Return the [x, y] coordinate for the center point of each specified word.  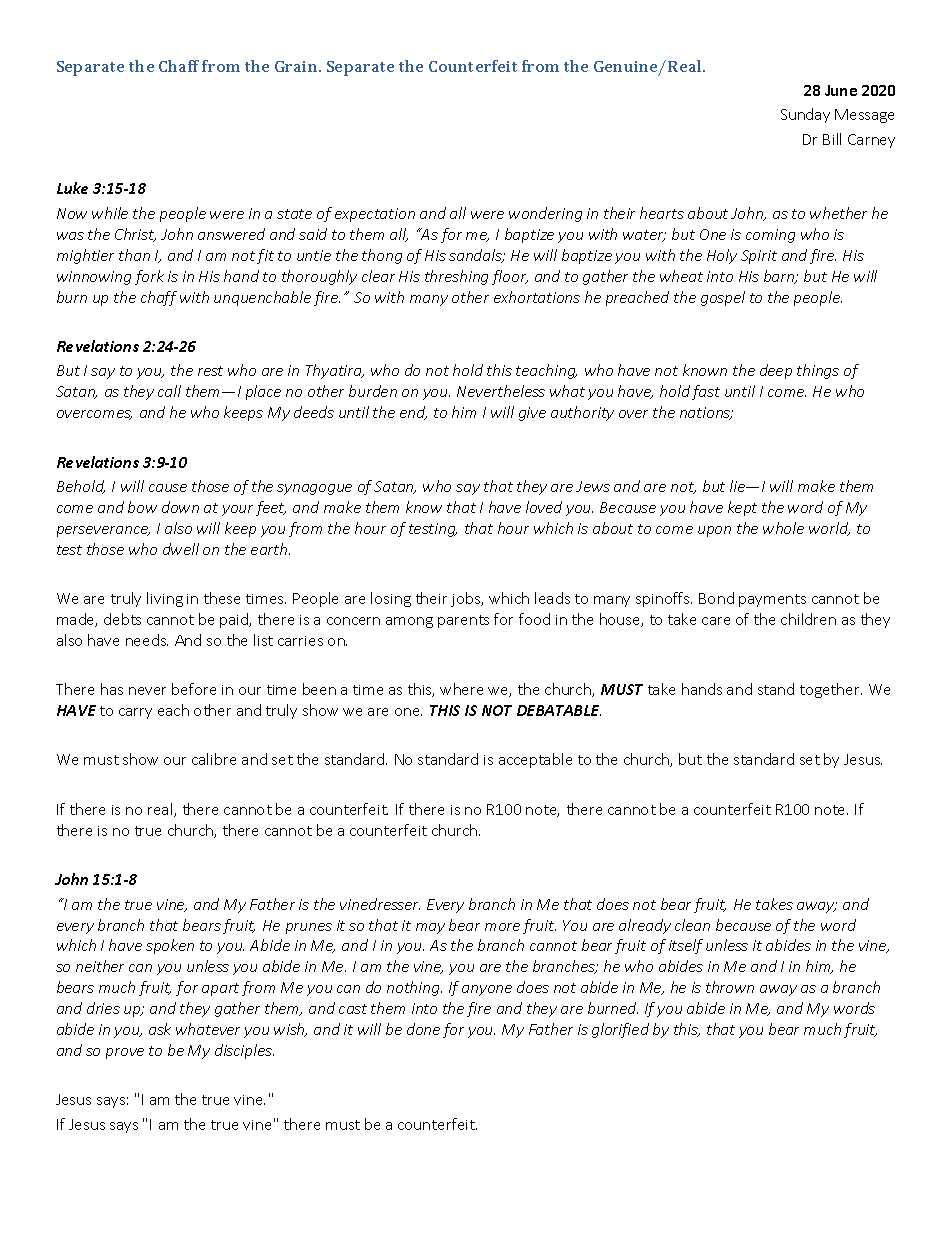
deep [776, 371]
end [413, 413]
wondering [545, 214]
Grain [297, 66]
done [423, 1029]
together [831, 690]
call [169, 391]
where [461, 689]
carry [135, 713]
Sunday [805, 115]
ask [160, 1029]
